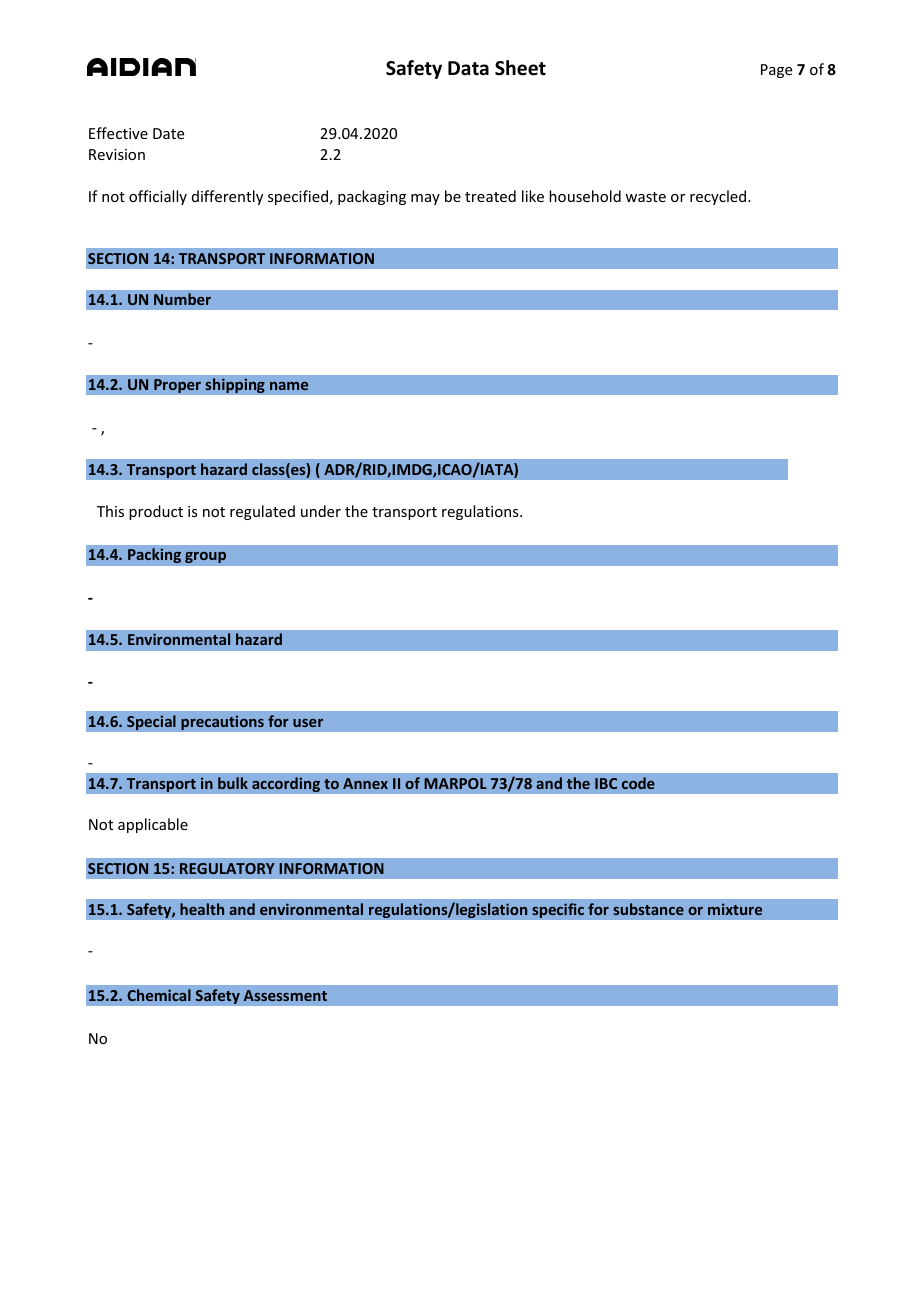  What do you see at coordinates (233, 783) in the document?
I see `bulk` at bounding box center [233, 783].
